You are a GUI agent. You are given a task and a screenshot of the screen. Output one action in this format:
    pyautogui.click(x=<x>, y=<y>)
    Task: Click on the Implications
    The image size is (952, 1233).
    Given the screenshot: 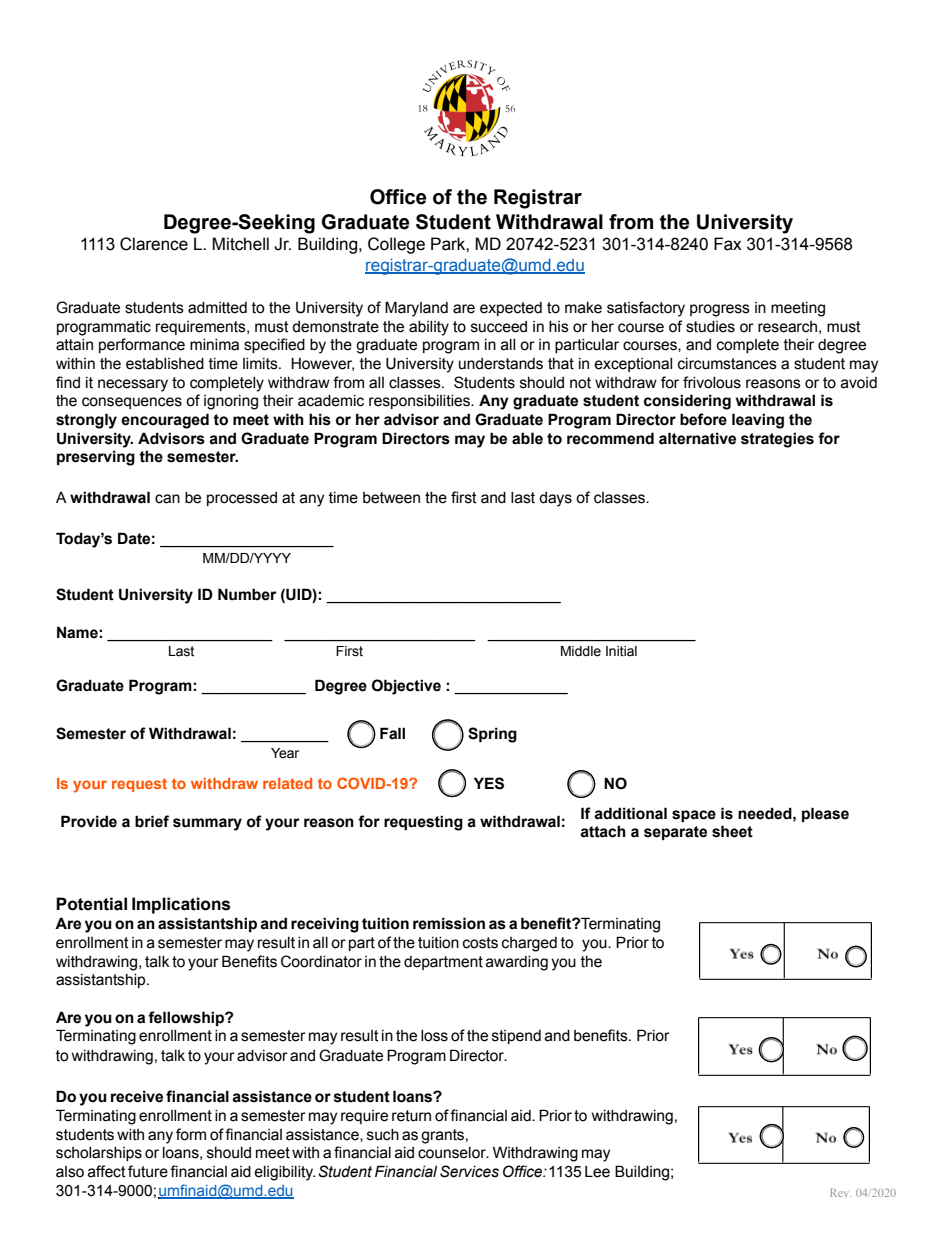 What is the action you would take?
    pyautogui.click(x=181, y=905)
